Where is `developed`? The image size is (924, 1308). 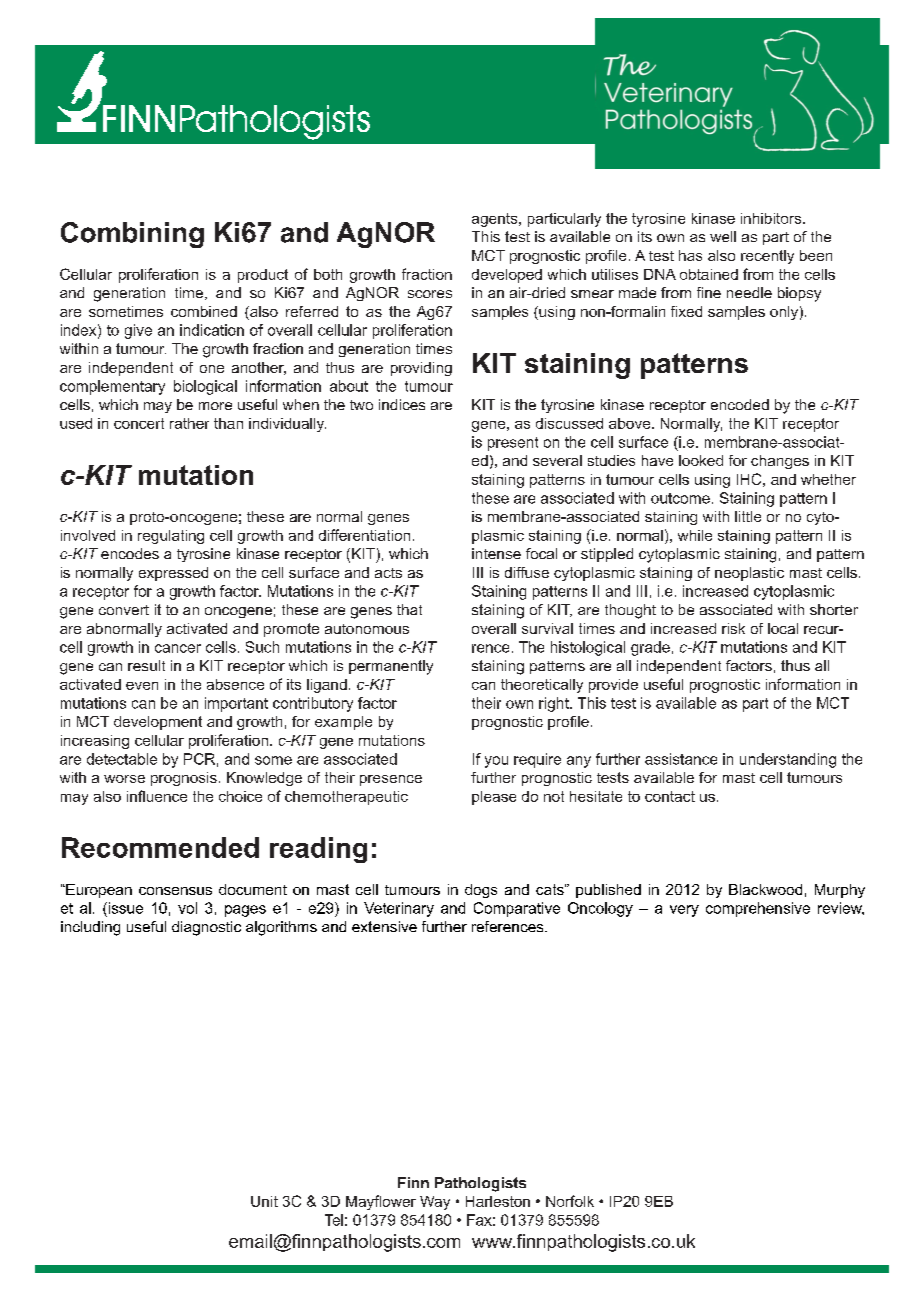 developed is located at coordinates (507, 276).
